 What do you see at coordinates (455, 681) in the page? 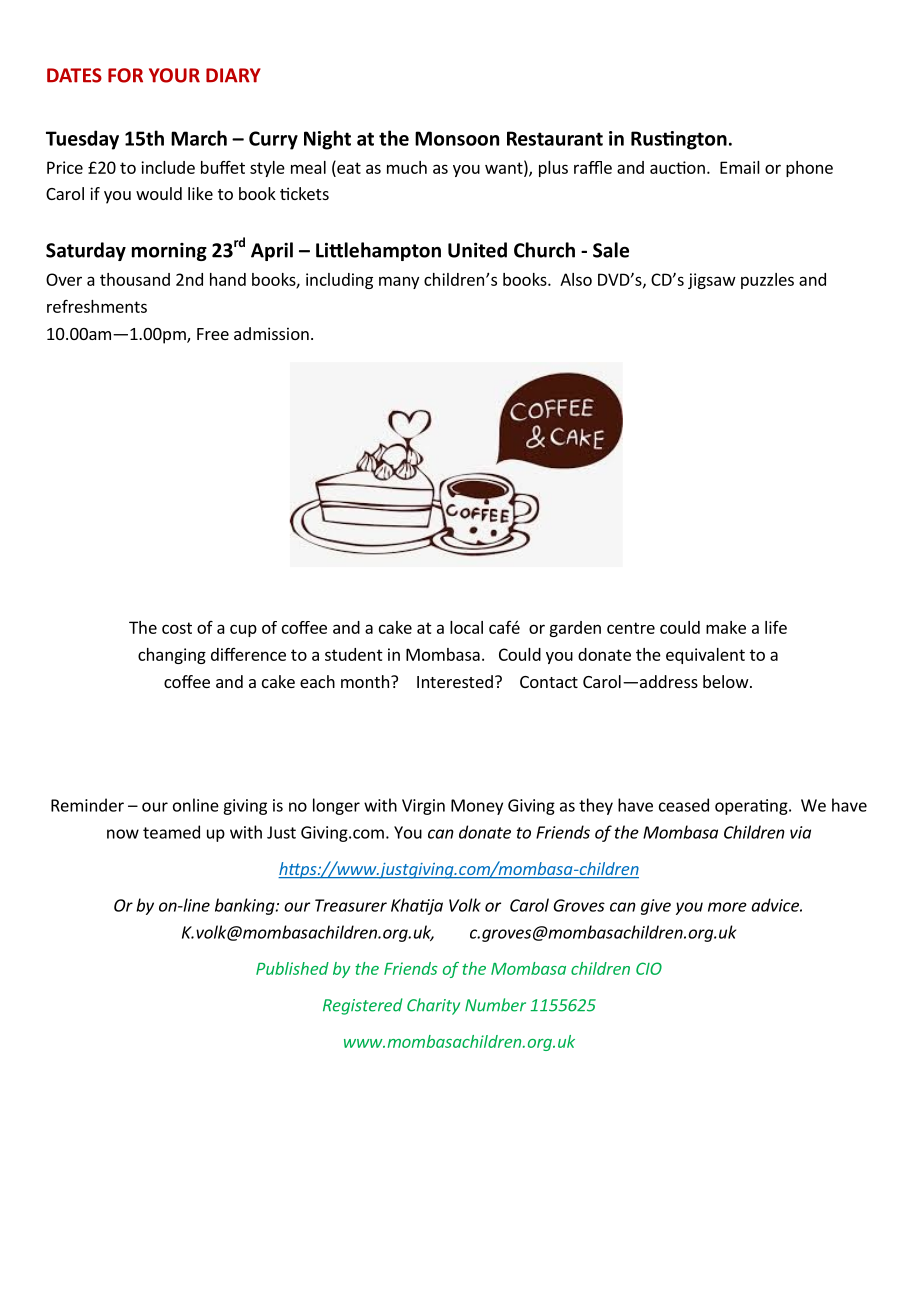
I see `Interested` at bounding box center [455, 681].
